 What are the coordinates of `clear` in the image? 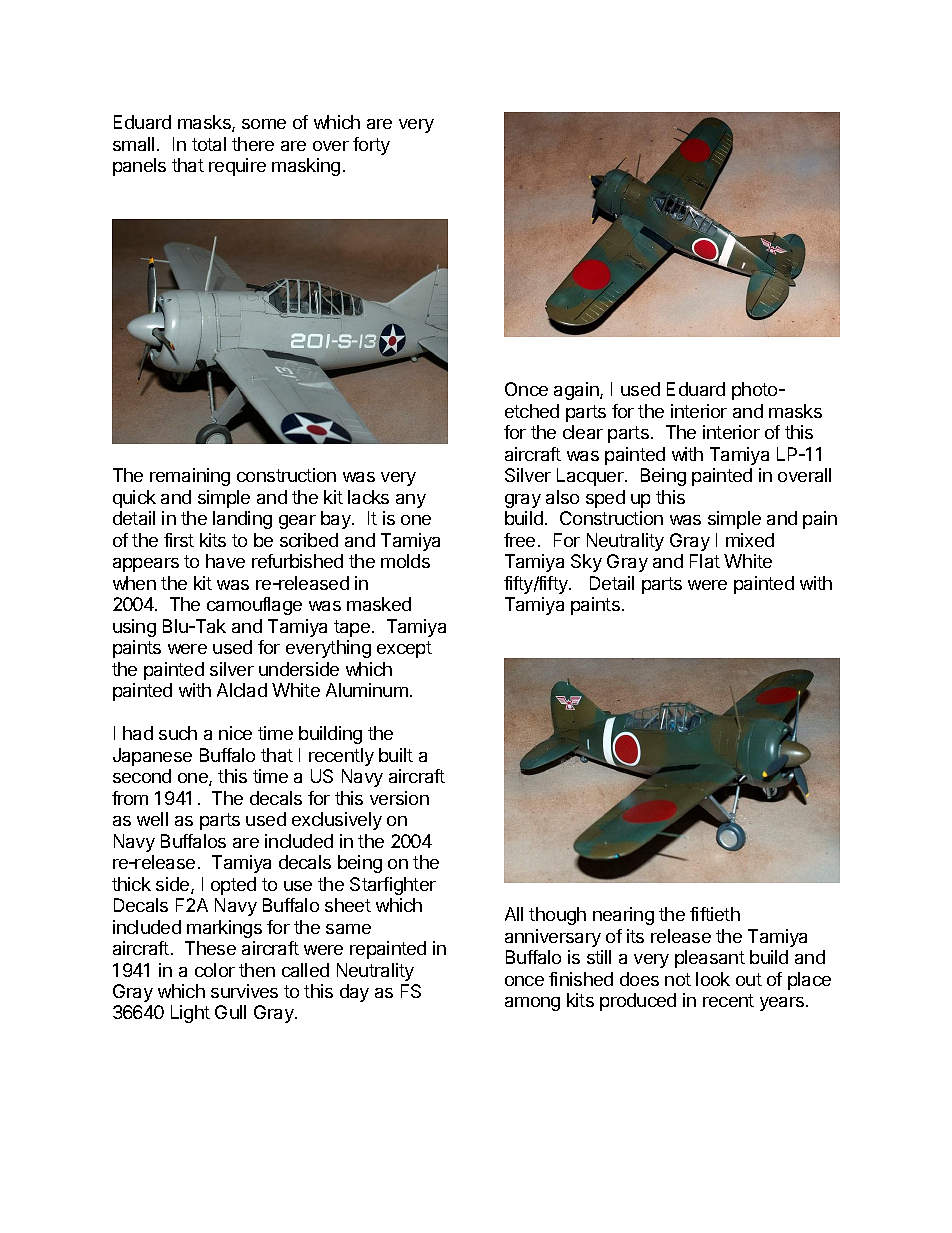 It's located at (583, 432).
